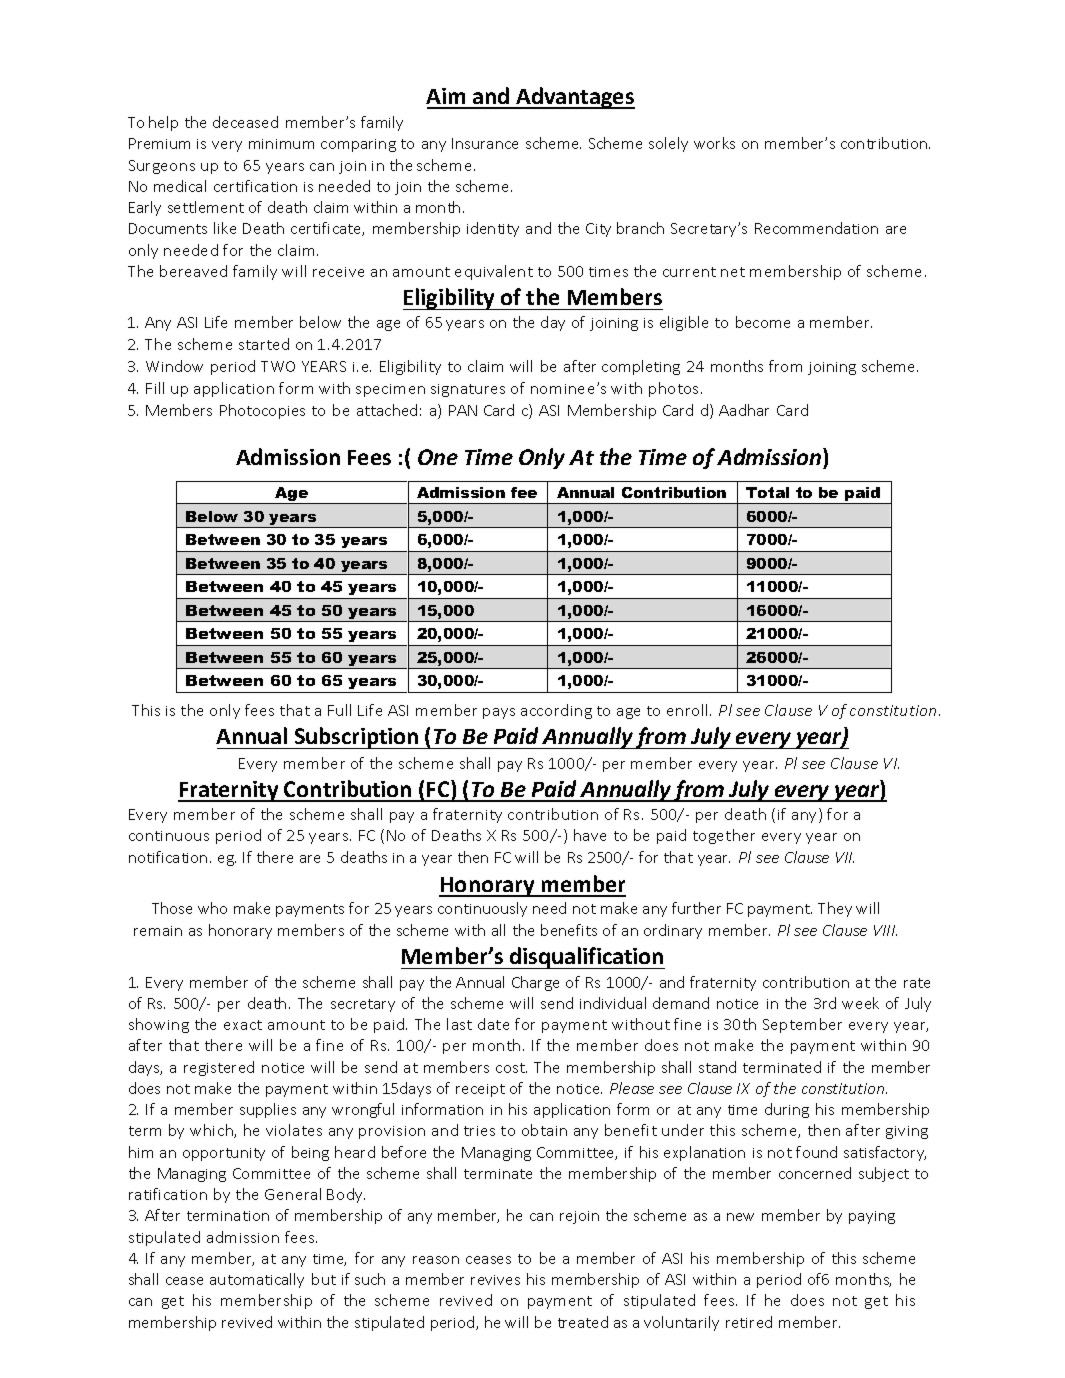 The height and width of the screenshot is (1378, 1065). I want to click on minimum, so click(281, 144).
